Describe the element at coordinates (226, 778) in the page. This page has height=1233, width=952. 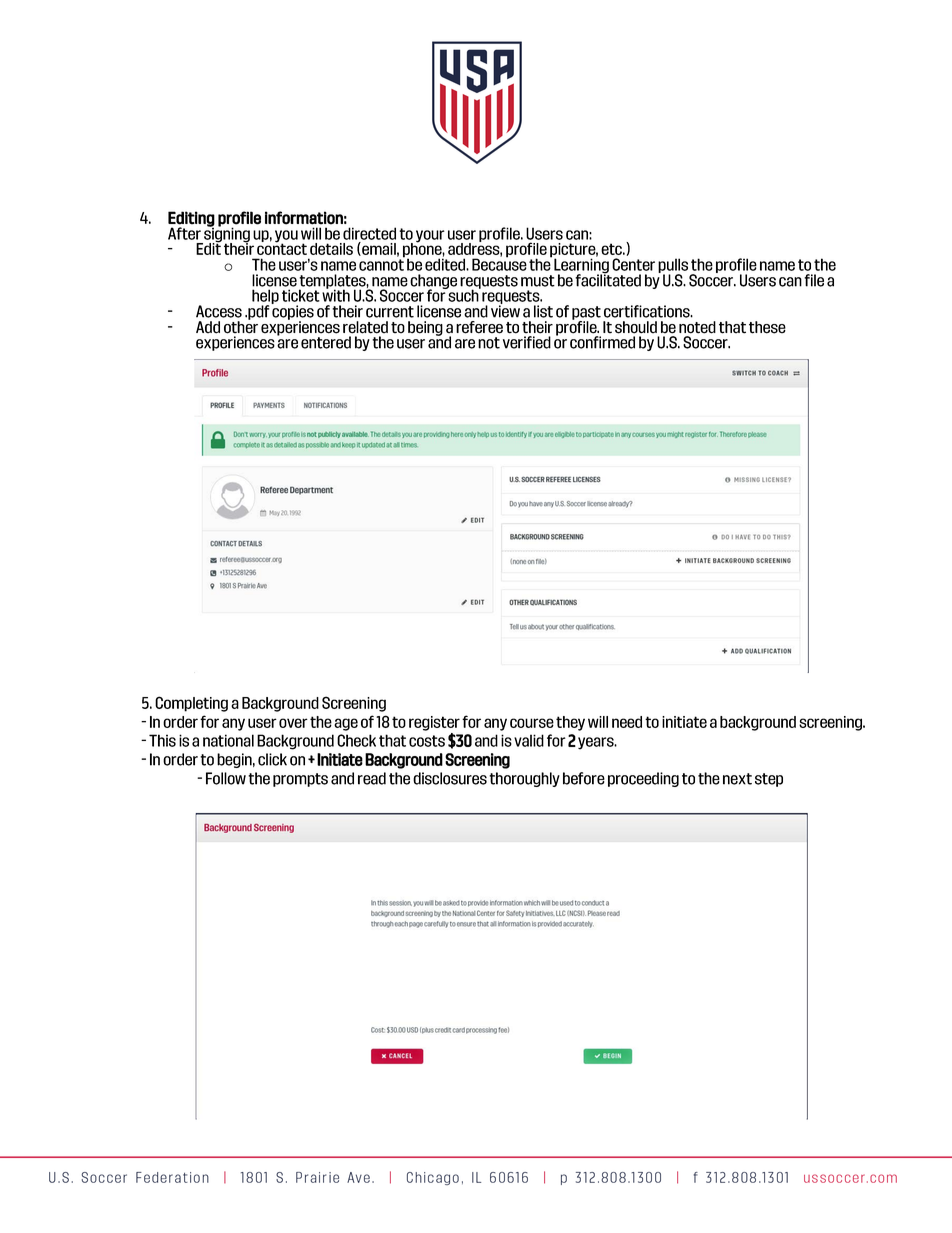
I see `Follow` at that location.
